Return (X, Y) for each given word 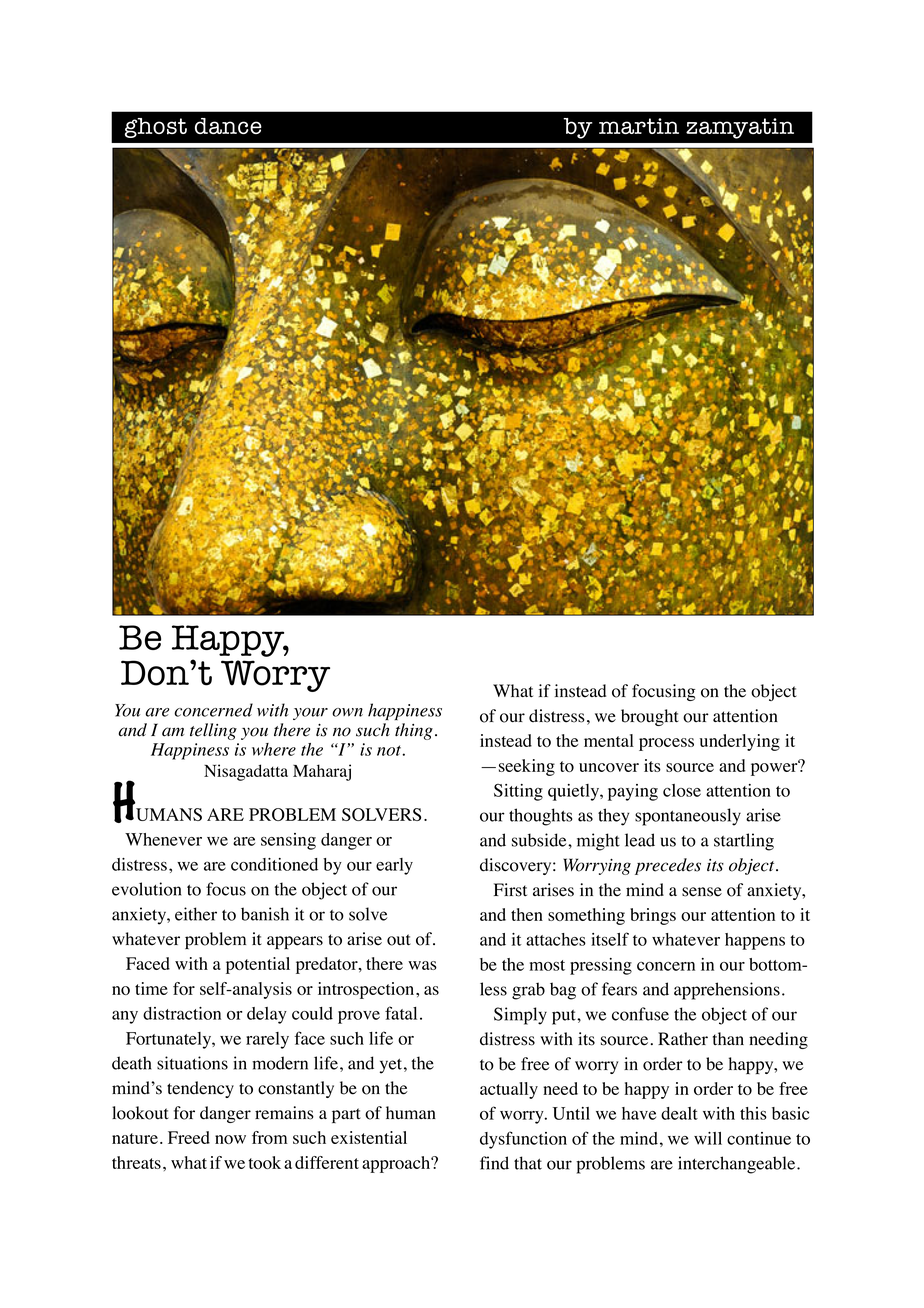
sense (702, 892)
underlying (740, 742)
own (347, 712)
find (494, 1163)
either (196, 914)
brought (650, 717)
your (310, 714)
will (708, 1138)
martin (639, 126)
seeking (527, 767)
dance (228, 126)
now (230, 1139)
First (510, 890)
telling (213, 731)
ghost (156, 128)
